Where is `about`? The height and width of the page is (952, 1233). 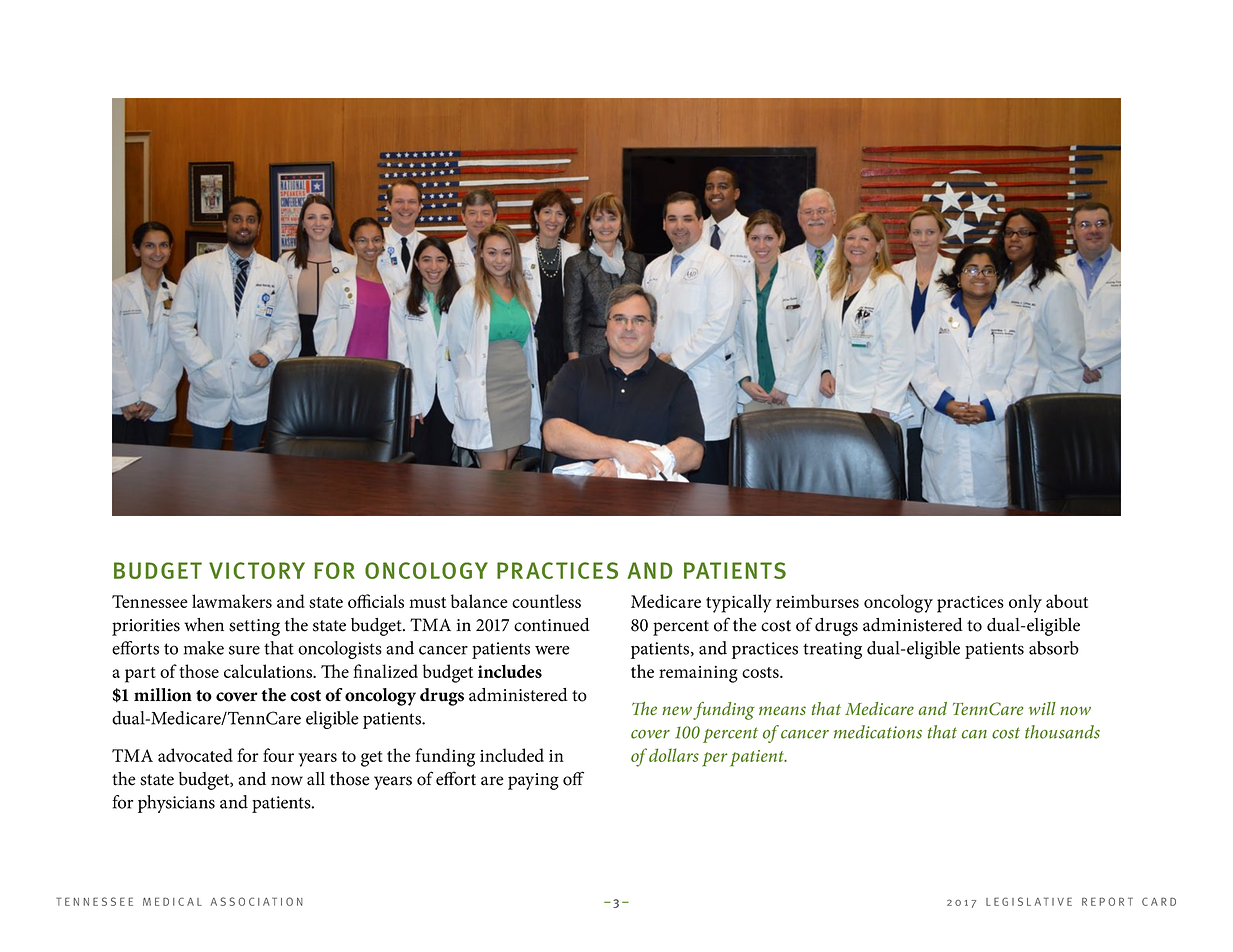
about is located at coordinates (1067, 601).
